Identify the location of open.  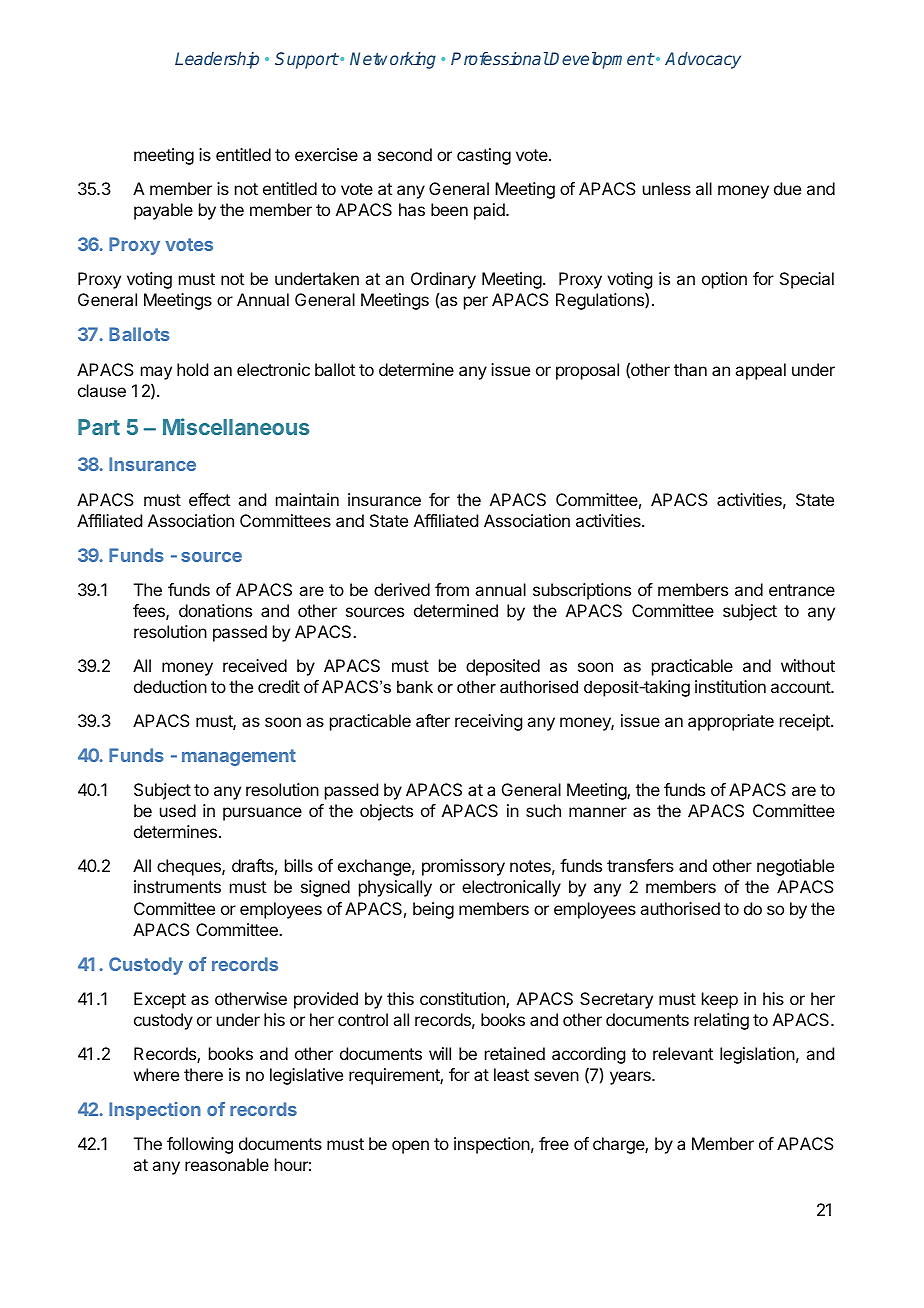
(410, 1147).
